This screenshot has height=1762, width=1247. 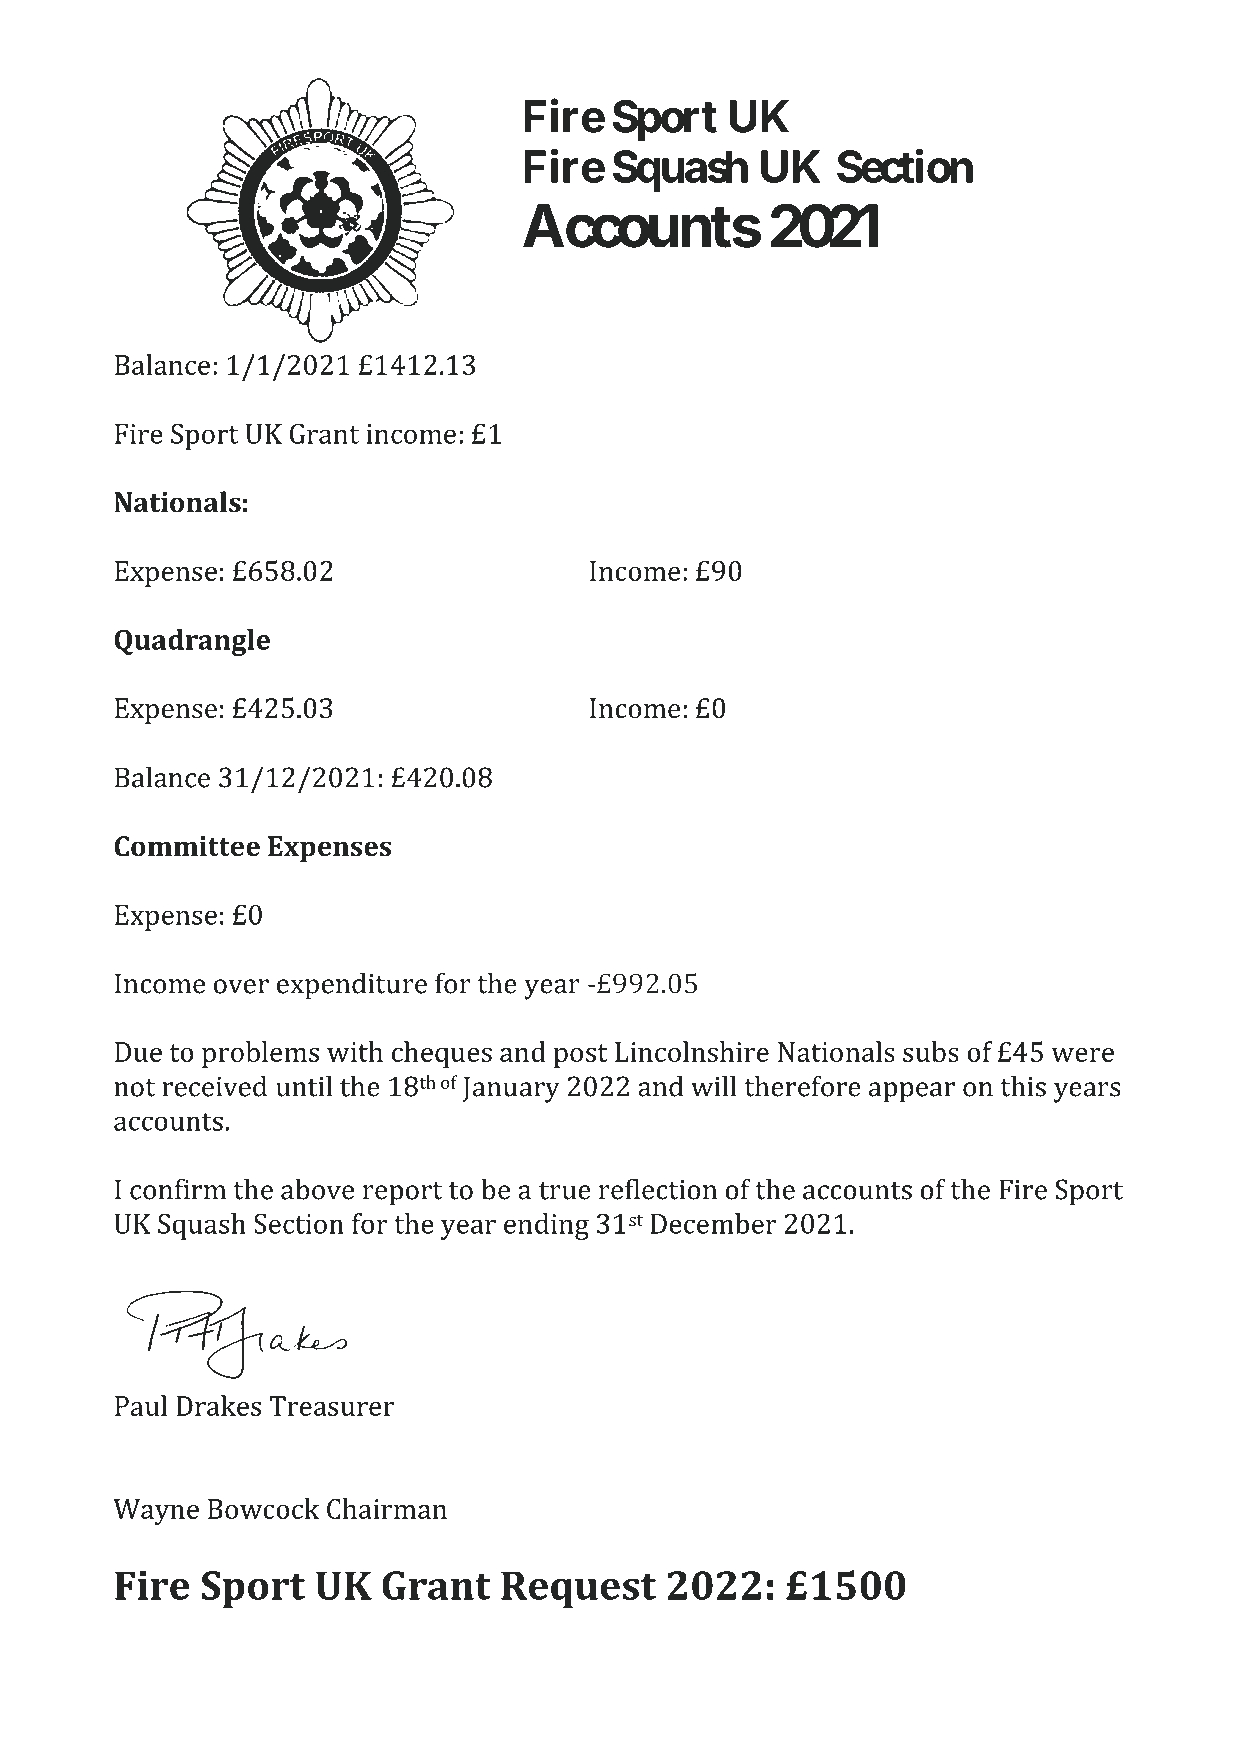 I want to click on Quadrangle, so click(x=192, y=642).
